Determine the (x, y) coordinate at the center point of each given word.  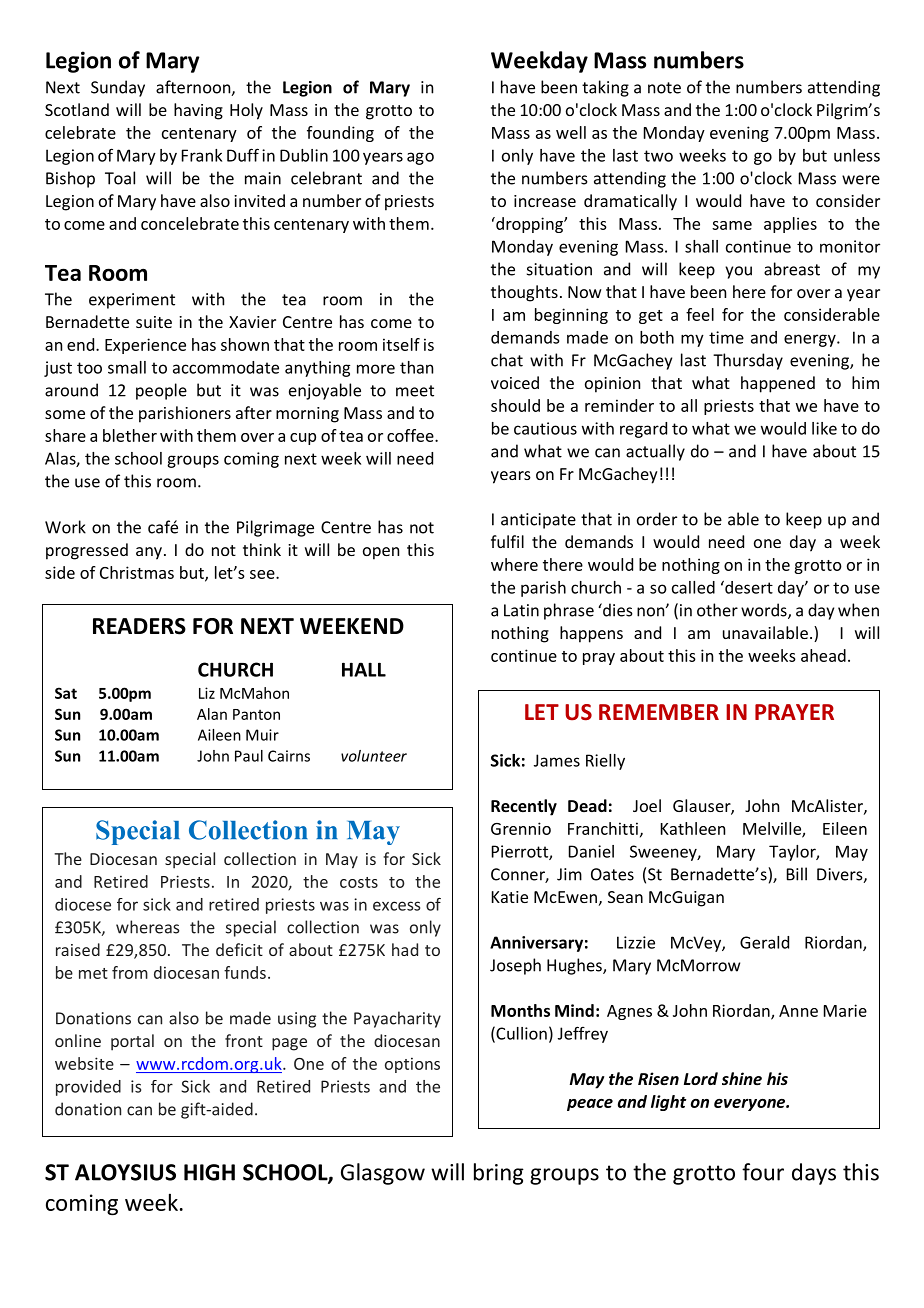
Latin (521, 610)
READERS (139, 626)
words (765, 611)
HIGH (209, 1172)
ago (420, 158)
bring (499, 1174)
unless (857, 155)
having (198, 111)
